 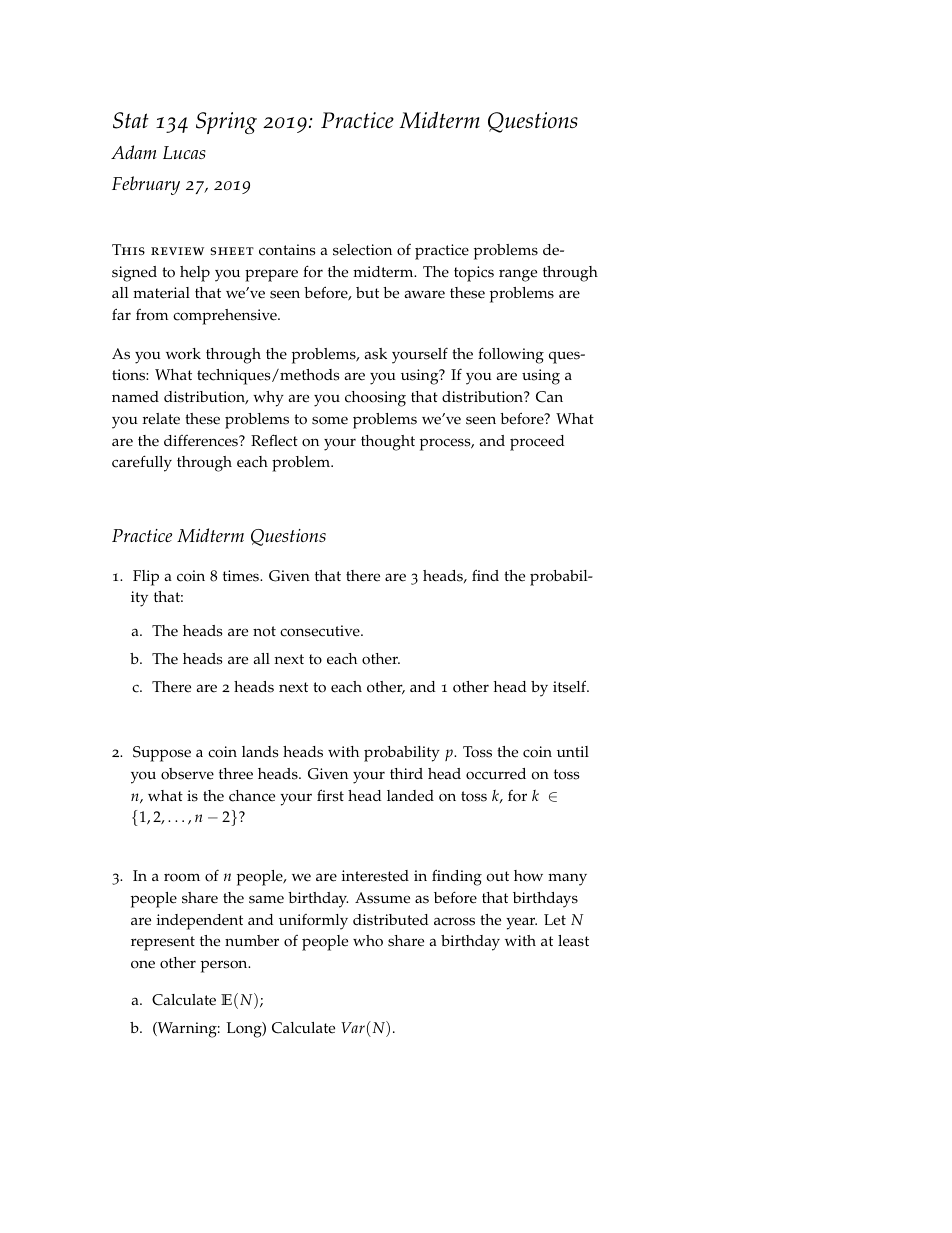 I want to click on Lucas, so click(x=184, y=152).
